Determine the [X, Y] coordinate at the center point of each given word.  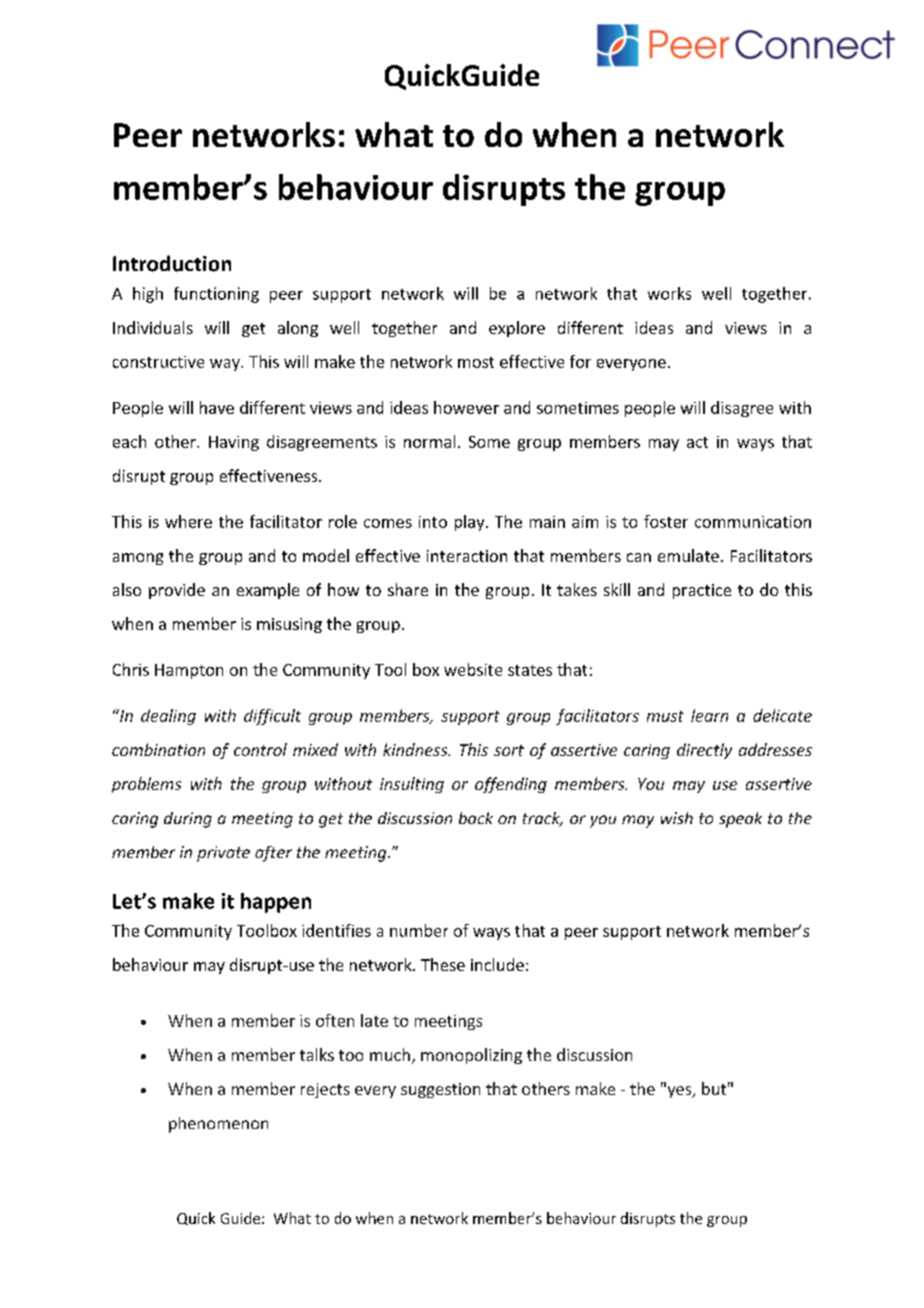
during [188, 820]
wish [677, 818]
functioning [216, 295]
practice [702, 591]
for [580, 361]
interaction [467, 556]
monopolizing [471, 1056]
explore [517, 329]
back [476, 818]
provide [177, 591]
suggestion [440, 1090]
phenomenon [218, 1125]
